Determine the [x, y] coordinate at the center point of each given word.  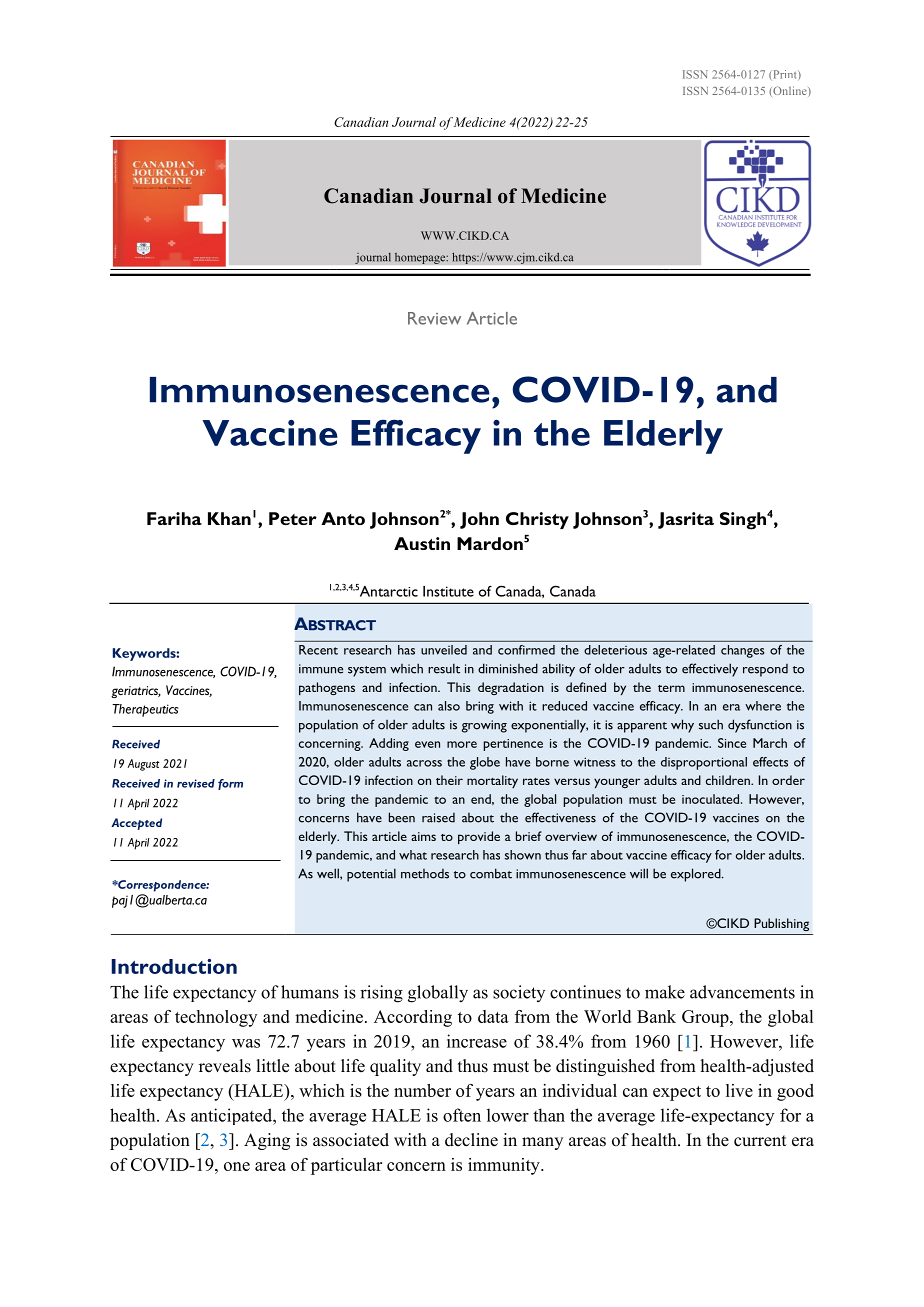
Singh [743, 521]
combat [491, 873]
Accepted [136, 824]
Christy [537, 520]
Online [790, 91]
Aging [267, 1141]
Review [434, 318]
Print [786, 74]
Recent [318, 650]
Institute [448, 591]
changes [743, 651]
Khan [229, 518]
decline [471, 1140]
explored [697, 875]
